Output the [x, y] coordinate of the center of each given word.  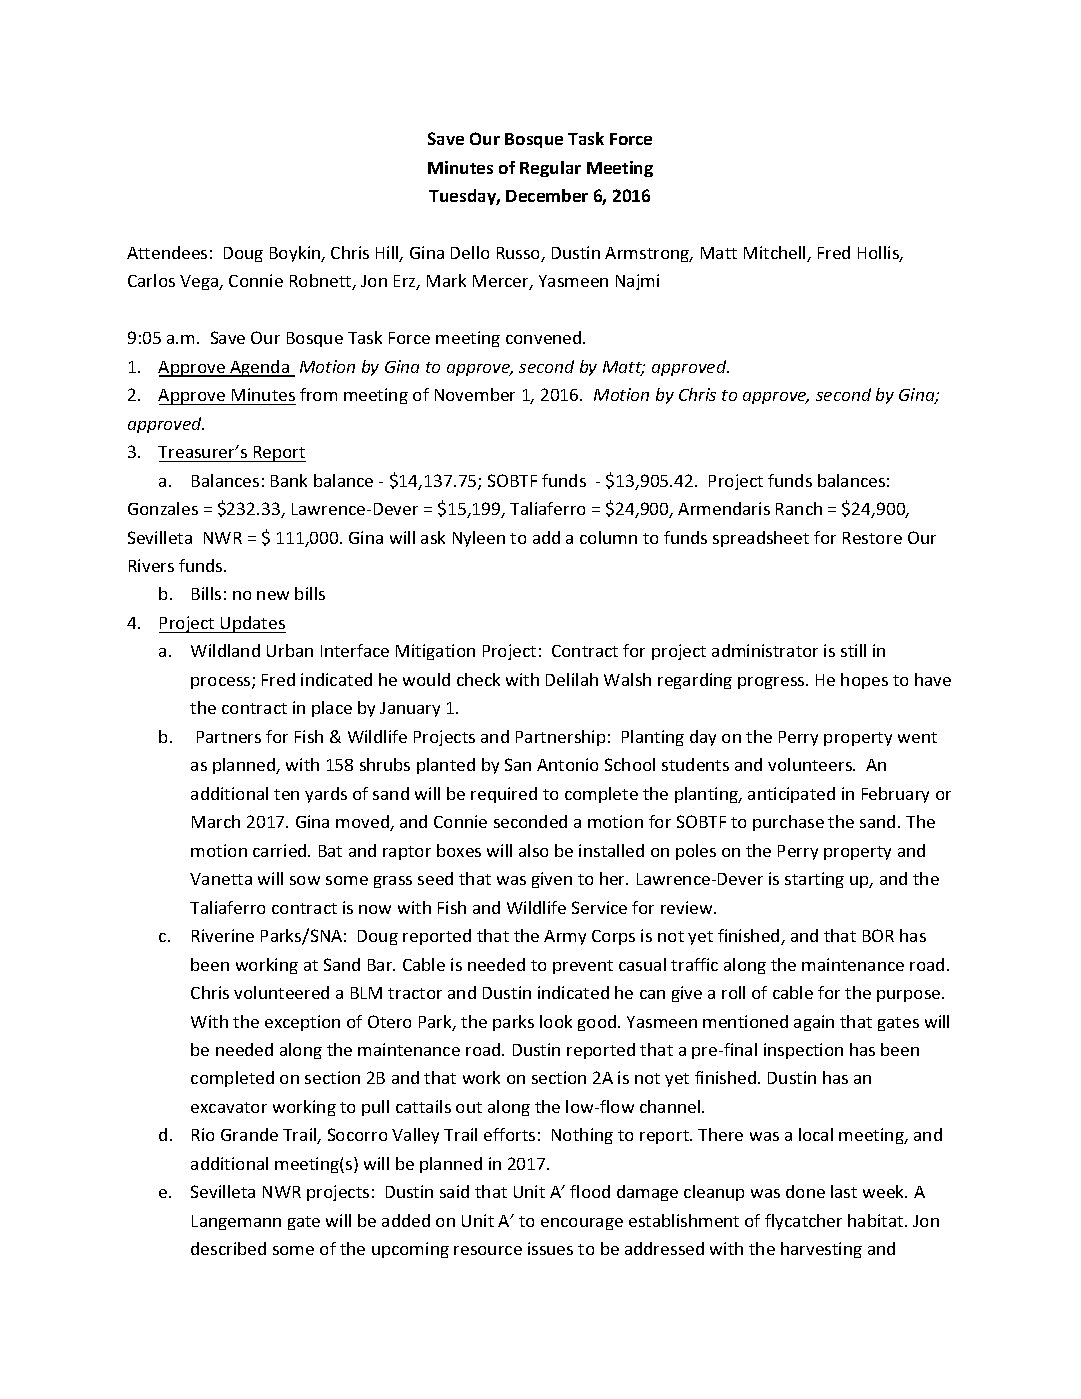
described [228, 1248]
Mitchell [776, 254]
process [222, 683]
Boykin [296, 254]
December [547, 195]
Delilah [572, 679]
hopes [864, 681]
